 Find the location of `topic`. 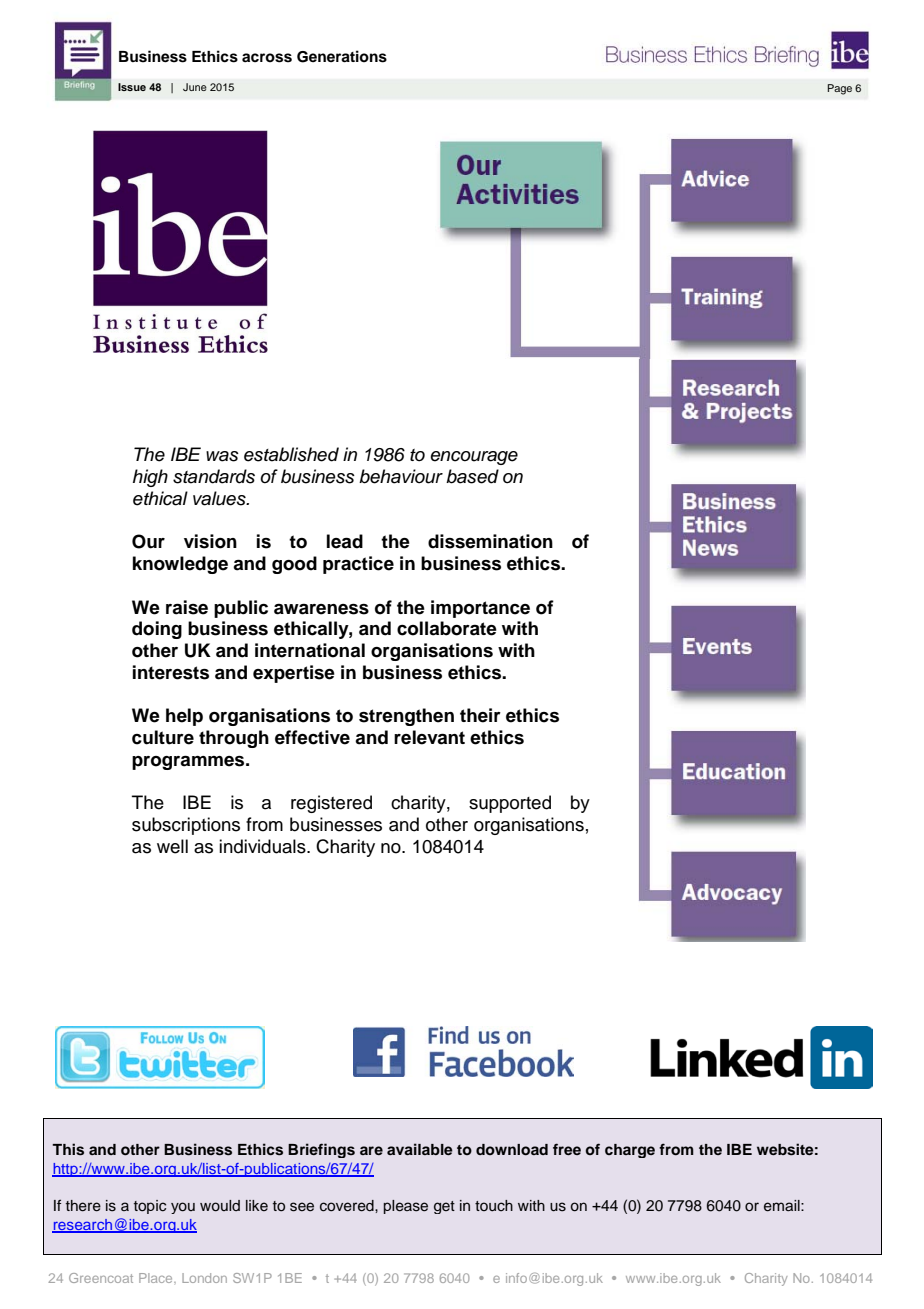

topic is located at coordinates (150, 1207).
